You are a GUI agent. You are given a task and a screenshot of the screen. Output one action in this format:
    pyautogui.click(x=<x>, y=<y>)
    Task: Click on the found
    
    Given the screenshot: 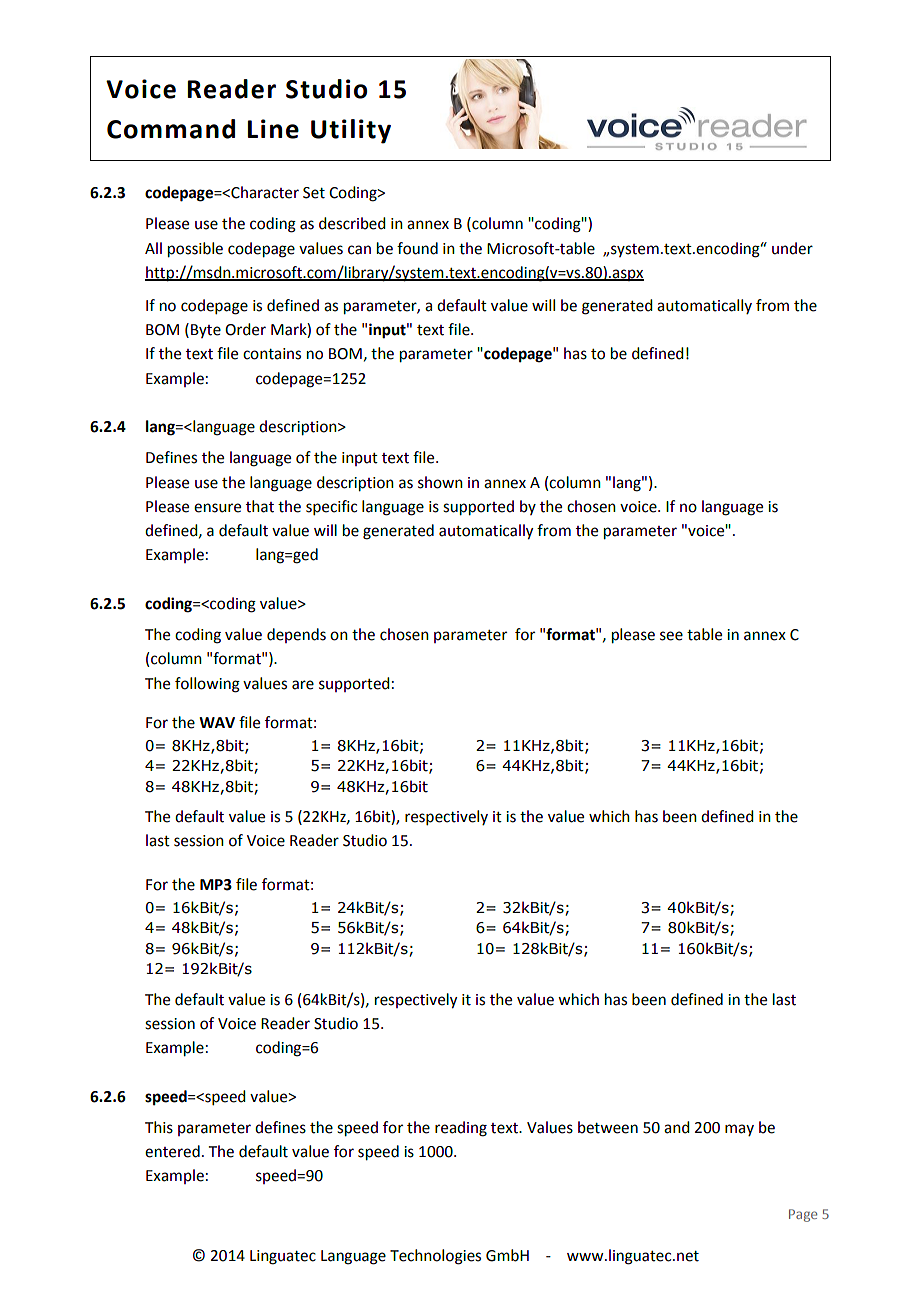 What is the action you would take?
    pyautogui.click(x=417, y=248)
